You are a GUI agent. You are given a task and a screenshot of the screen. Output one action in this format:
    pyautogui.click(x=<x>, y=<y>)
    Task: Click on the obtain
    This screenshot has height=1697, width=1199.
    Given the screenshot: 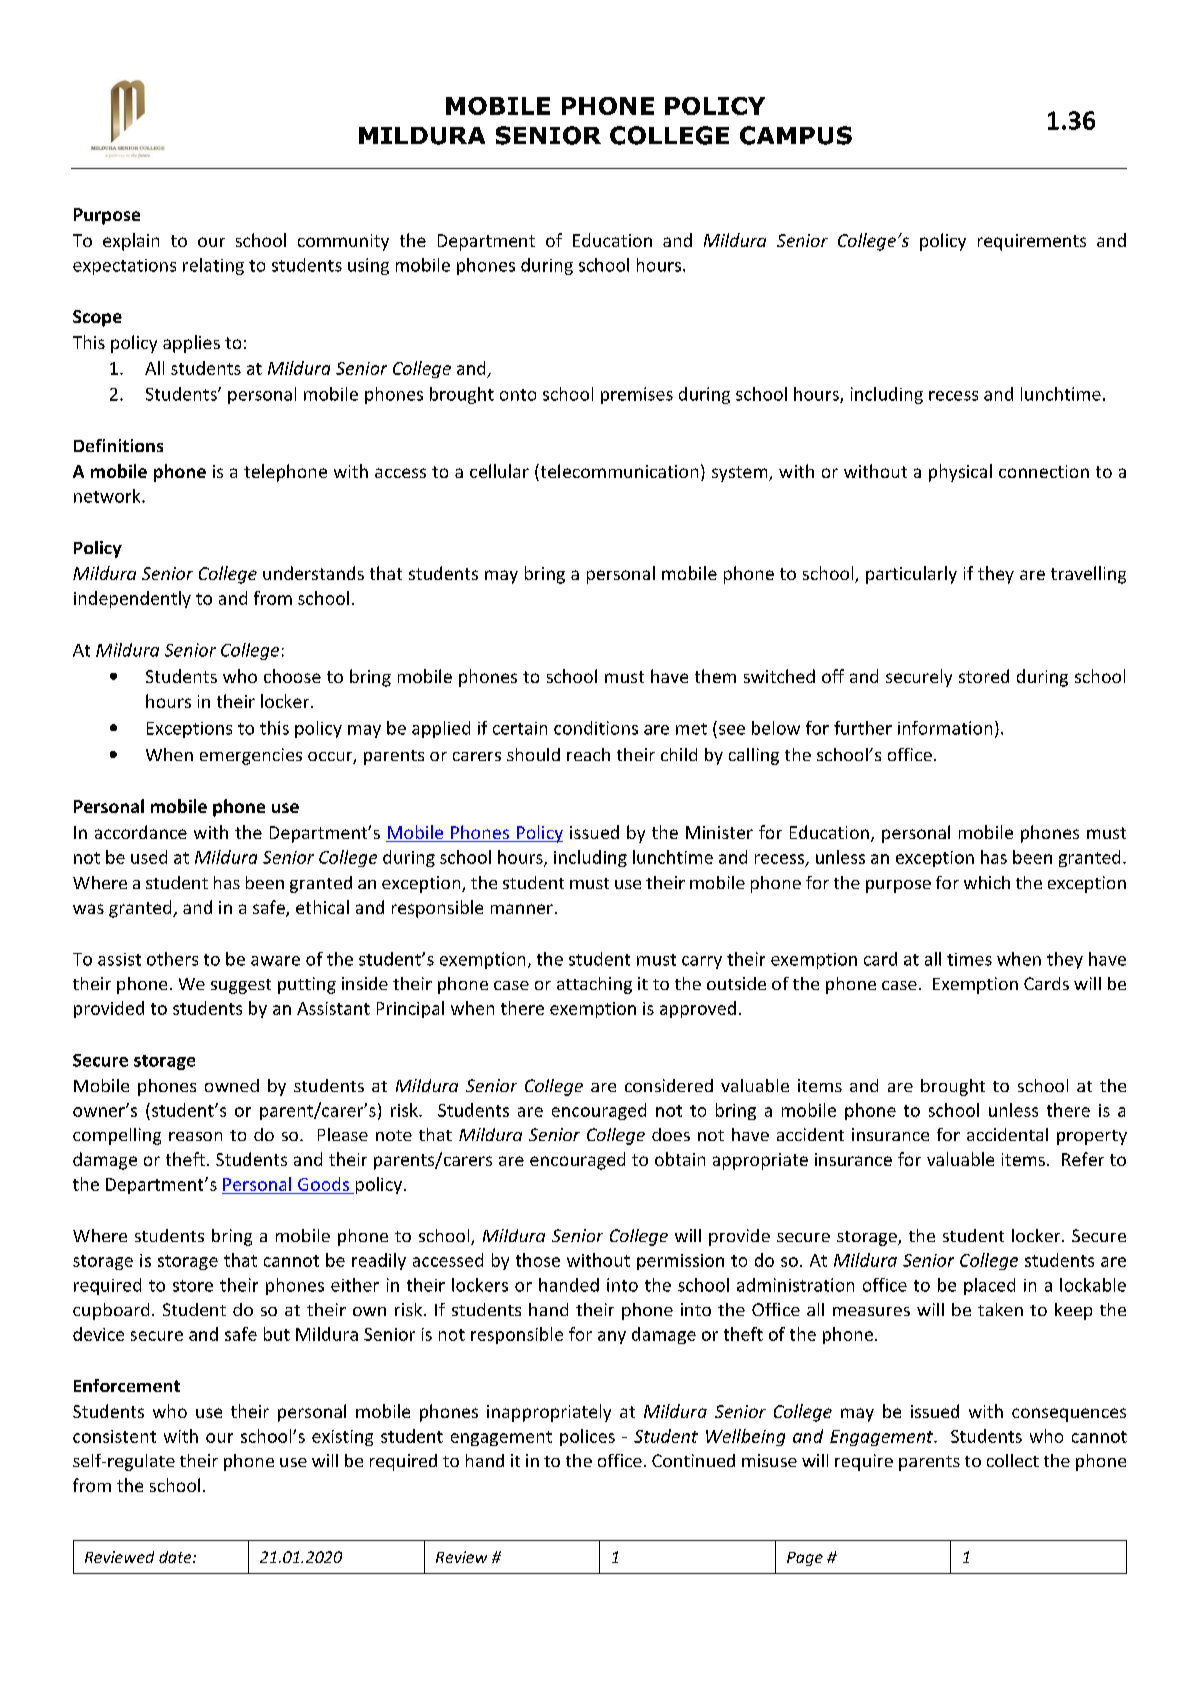 What is the action you would take?
    pyautogui.click(x=680, y=1159)
